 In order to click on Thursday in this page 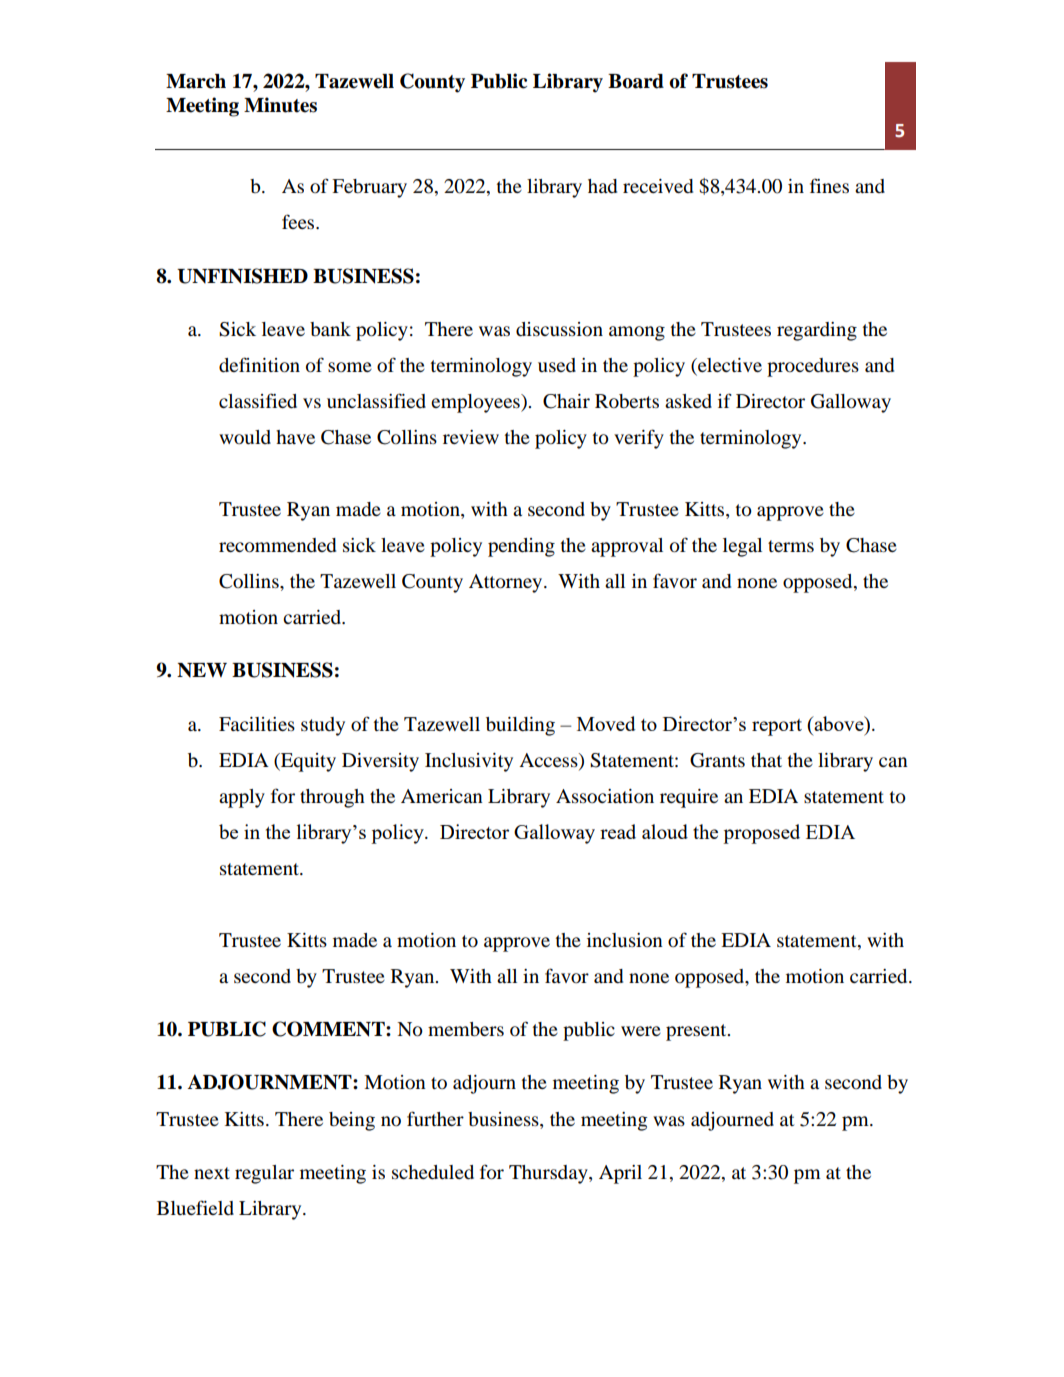, I will do `click(549, 1174)`.
